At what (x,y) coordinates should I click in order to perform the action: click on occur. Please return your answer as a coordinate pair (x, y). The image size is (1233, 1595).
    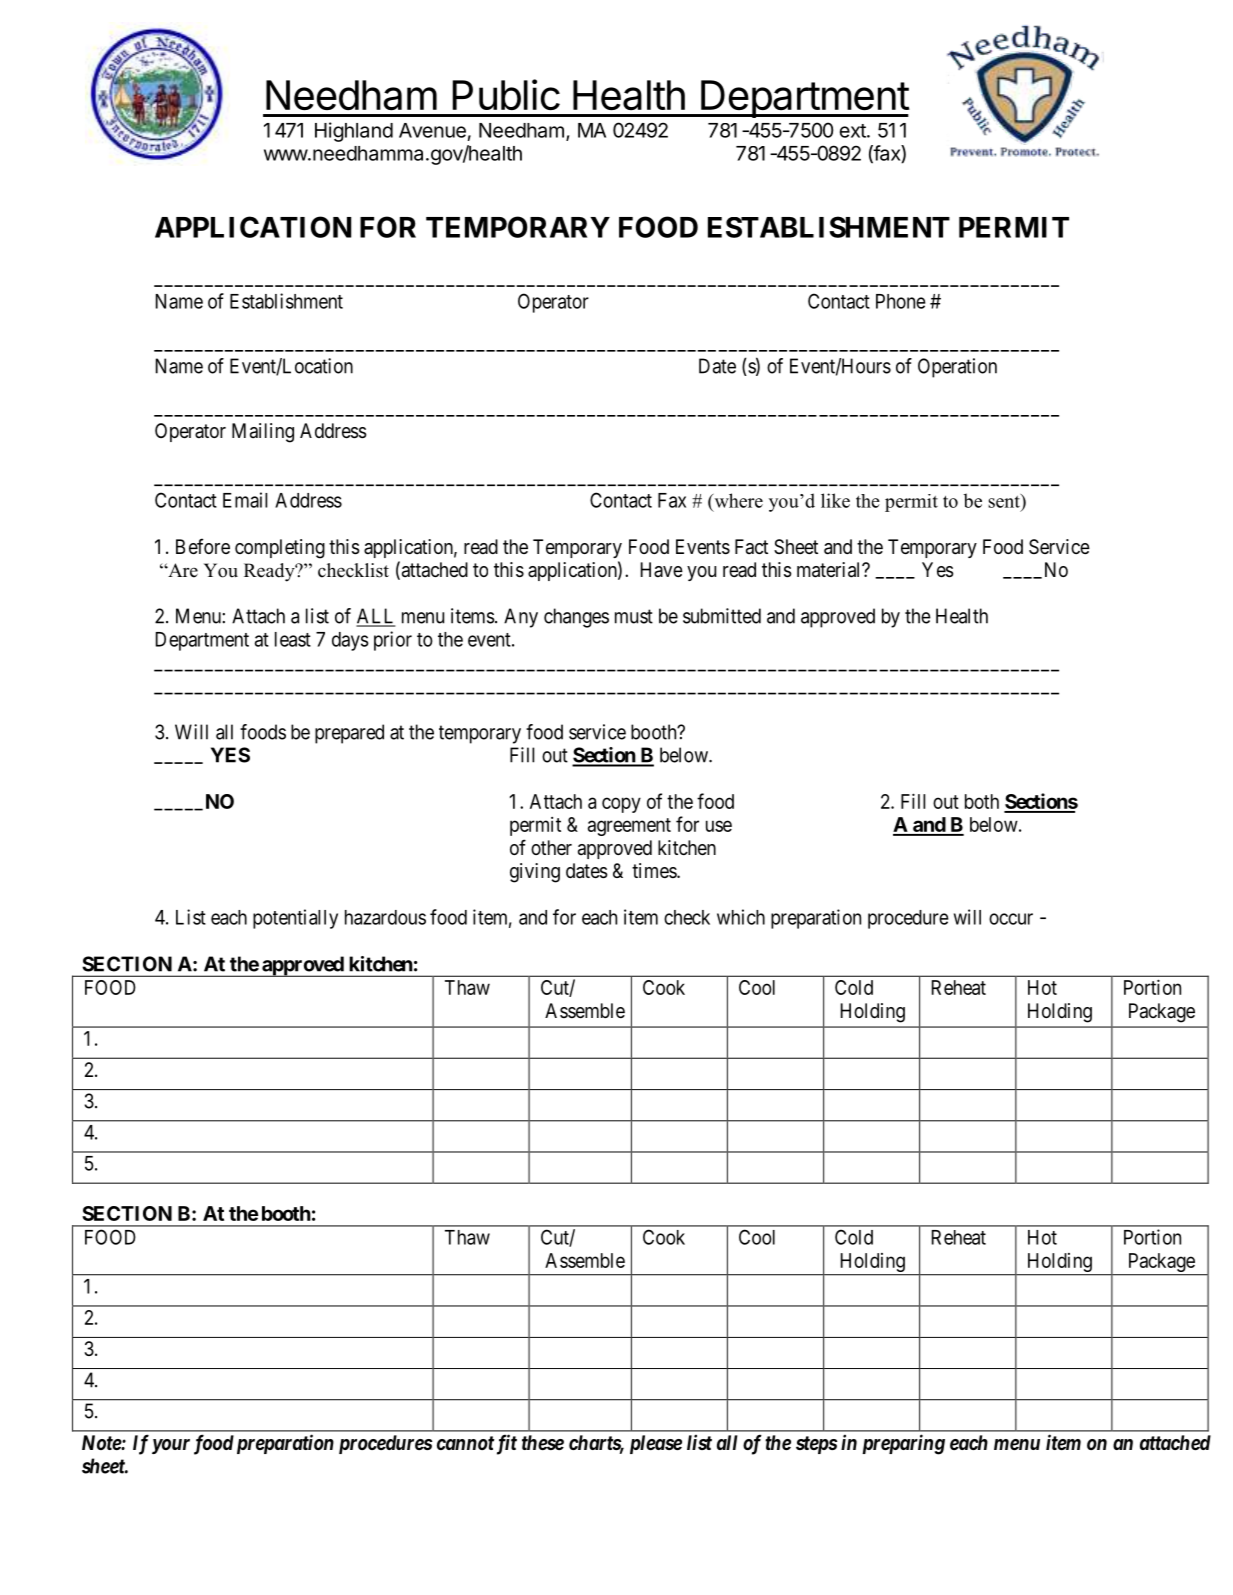
    Looking at the image, I should click on (1011, 919).
